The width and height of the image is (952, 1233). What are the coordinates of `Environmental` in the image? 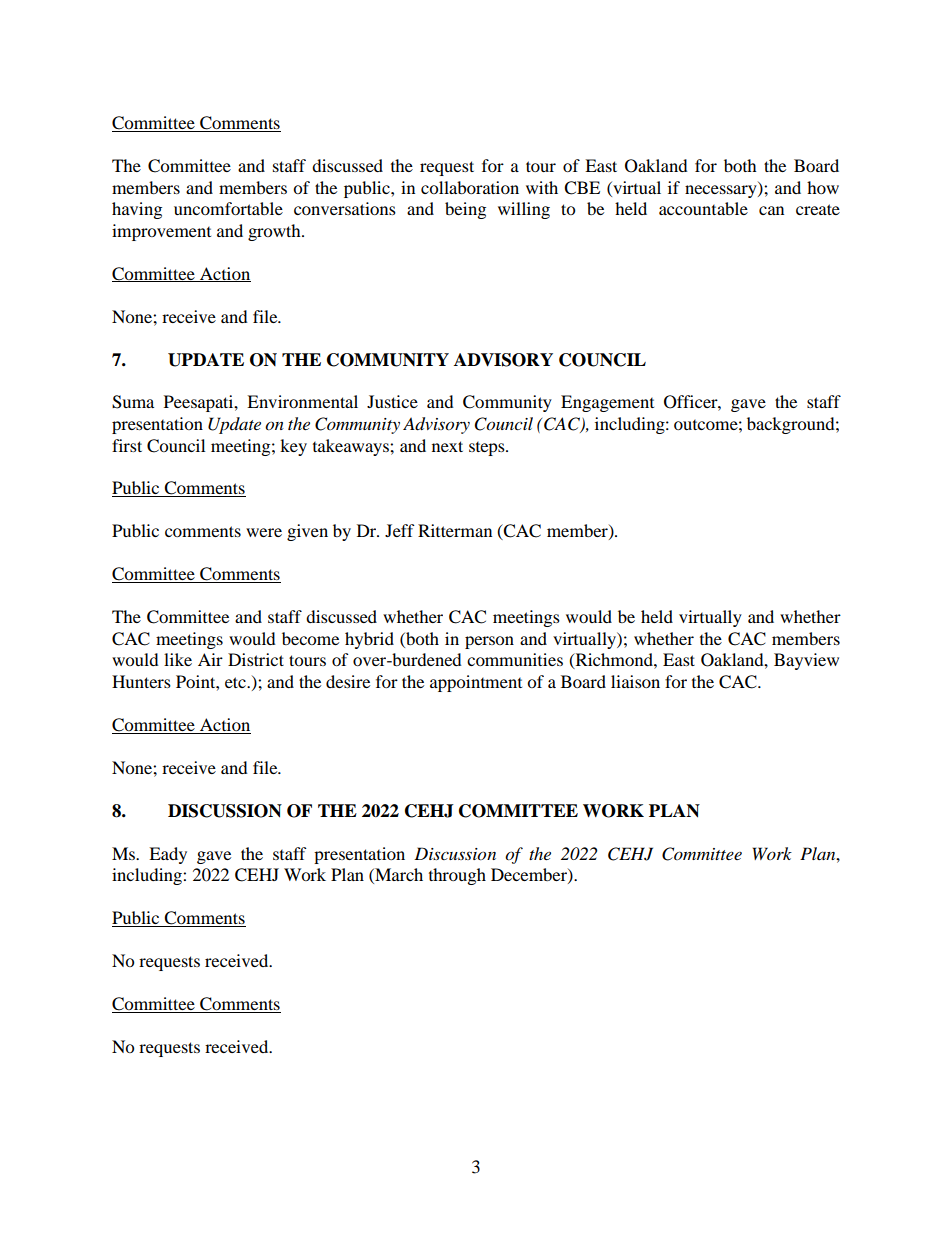 It's located at (302, 401).
